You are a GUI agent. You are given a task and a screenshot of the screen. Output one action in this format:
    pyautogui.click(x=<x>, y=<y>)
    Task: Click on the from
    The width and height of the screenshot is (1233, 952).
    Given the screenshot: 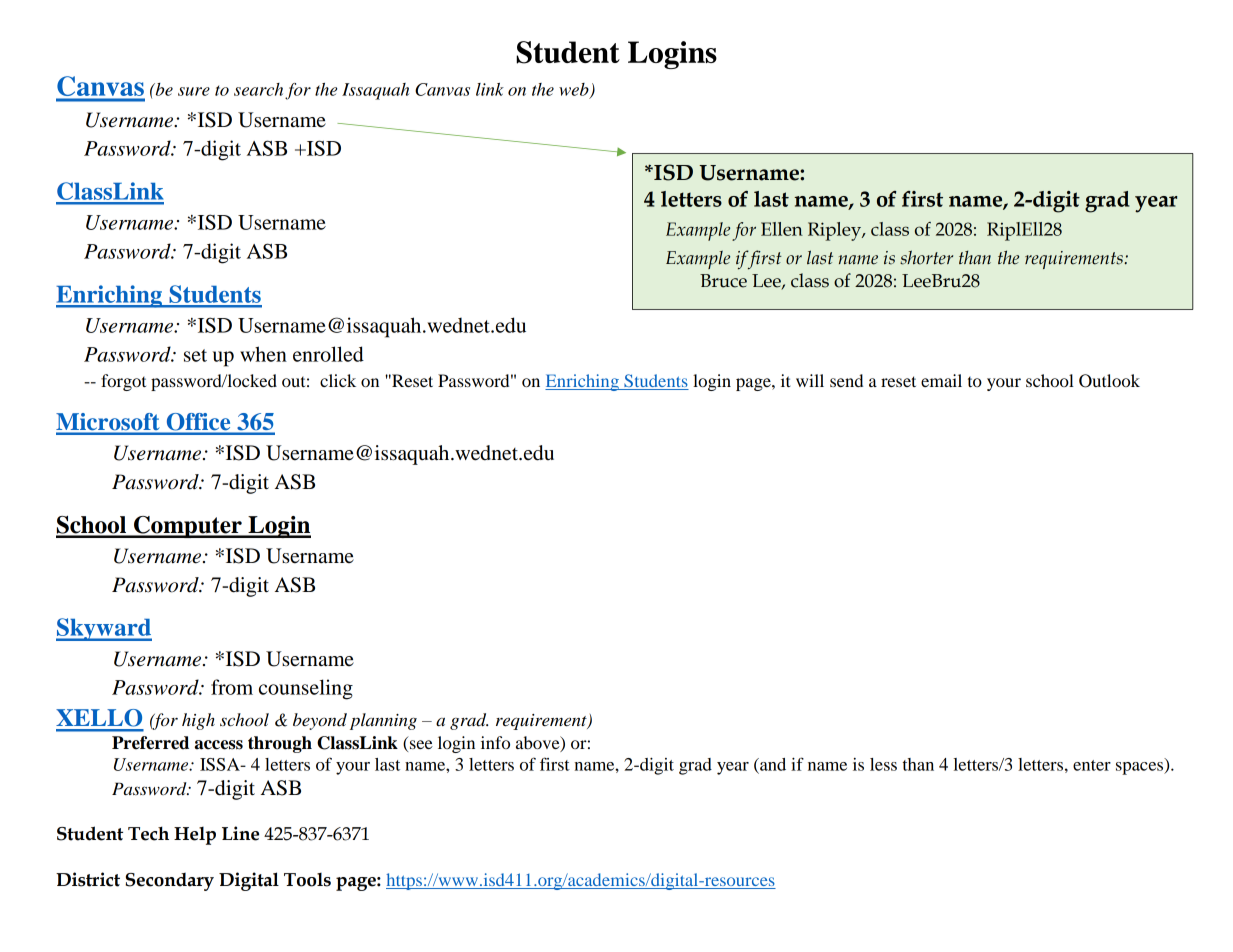 What is the action you would take?
    pyautogui.click(x=232, y=687)
